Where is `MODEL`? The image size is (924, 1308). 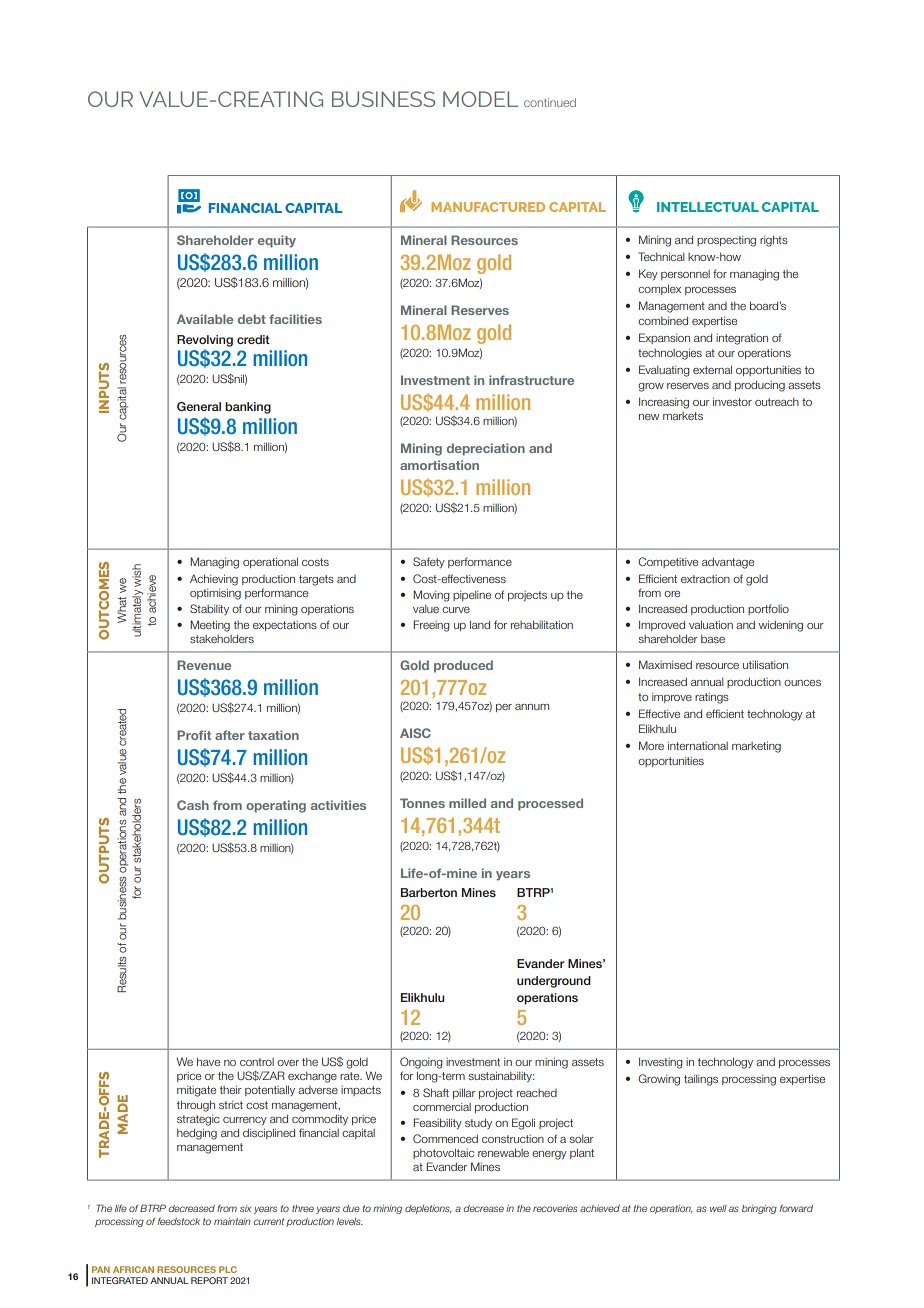 MODEL is located at coordinates (480, 99).
